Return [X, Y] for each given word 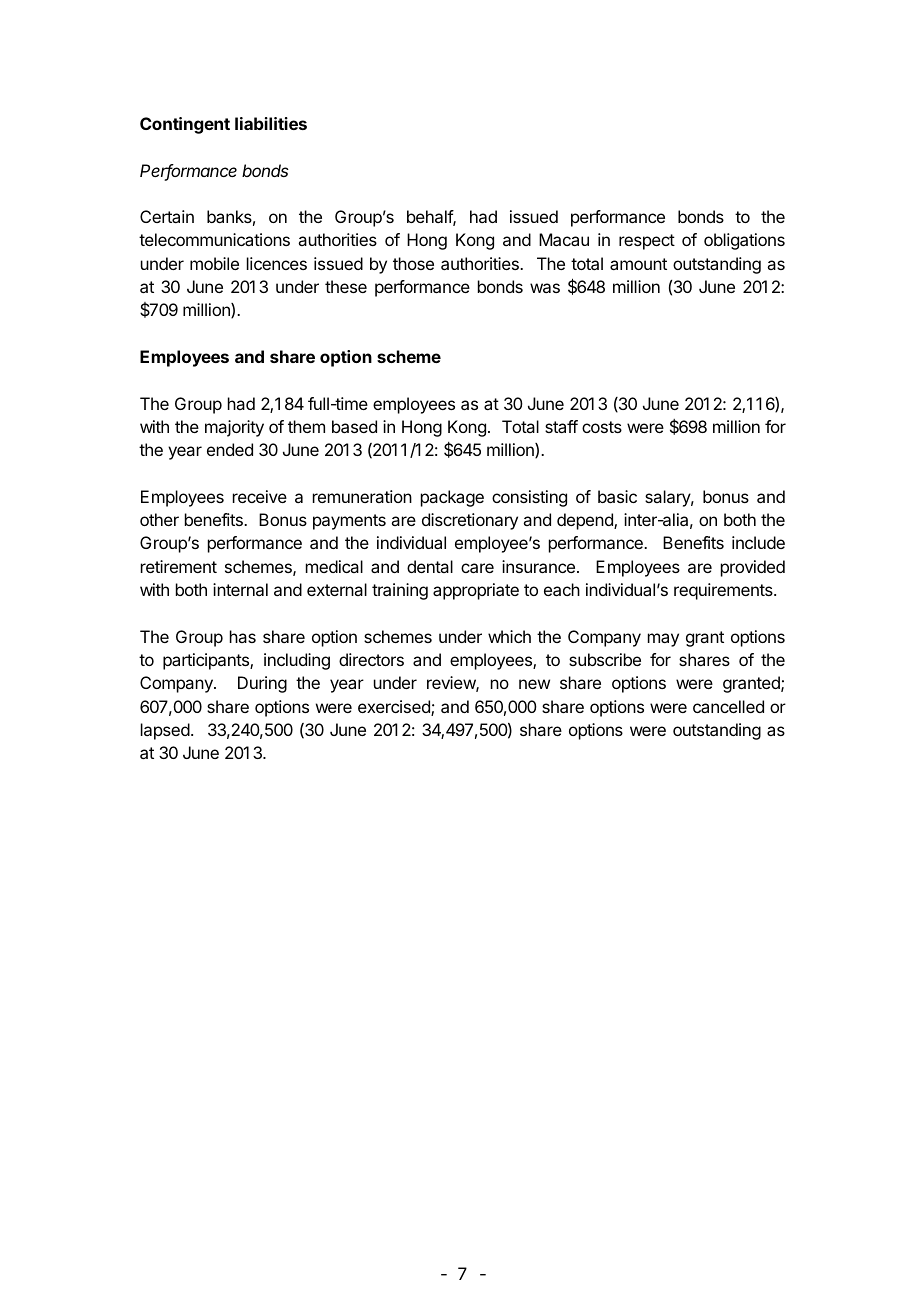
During [262, 684]
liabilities [271, 123]
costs [602, 427]
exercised [395, 708]
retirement [179, 566]
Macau [564, 239]
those [413, 263]
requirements [724, 591]
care [477, 568]
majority [234, 428]
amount [638, 264]
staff [561, 426]
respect [647, 242]
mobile [214, 263]
